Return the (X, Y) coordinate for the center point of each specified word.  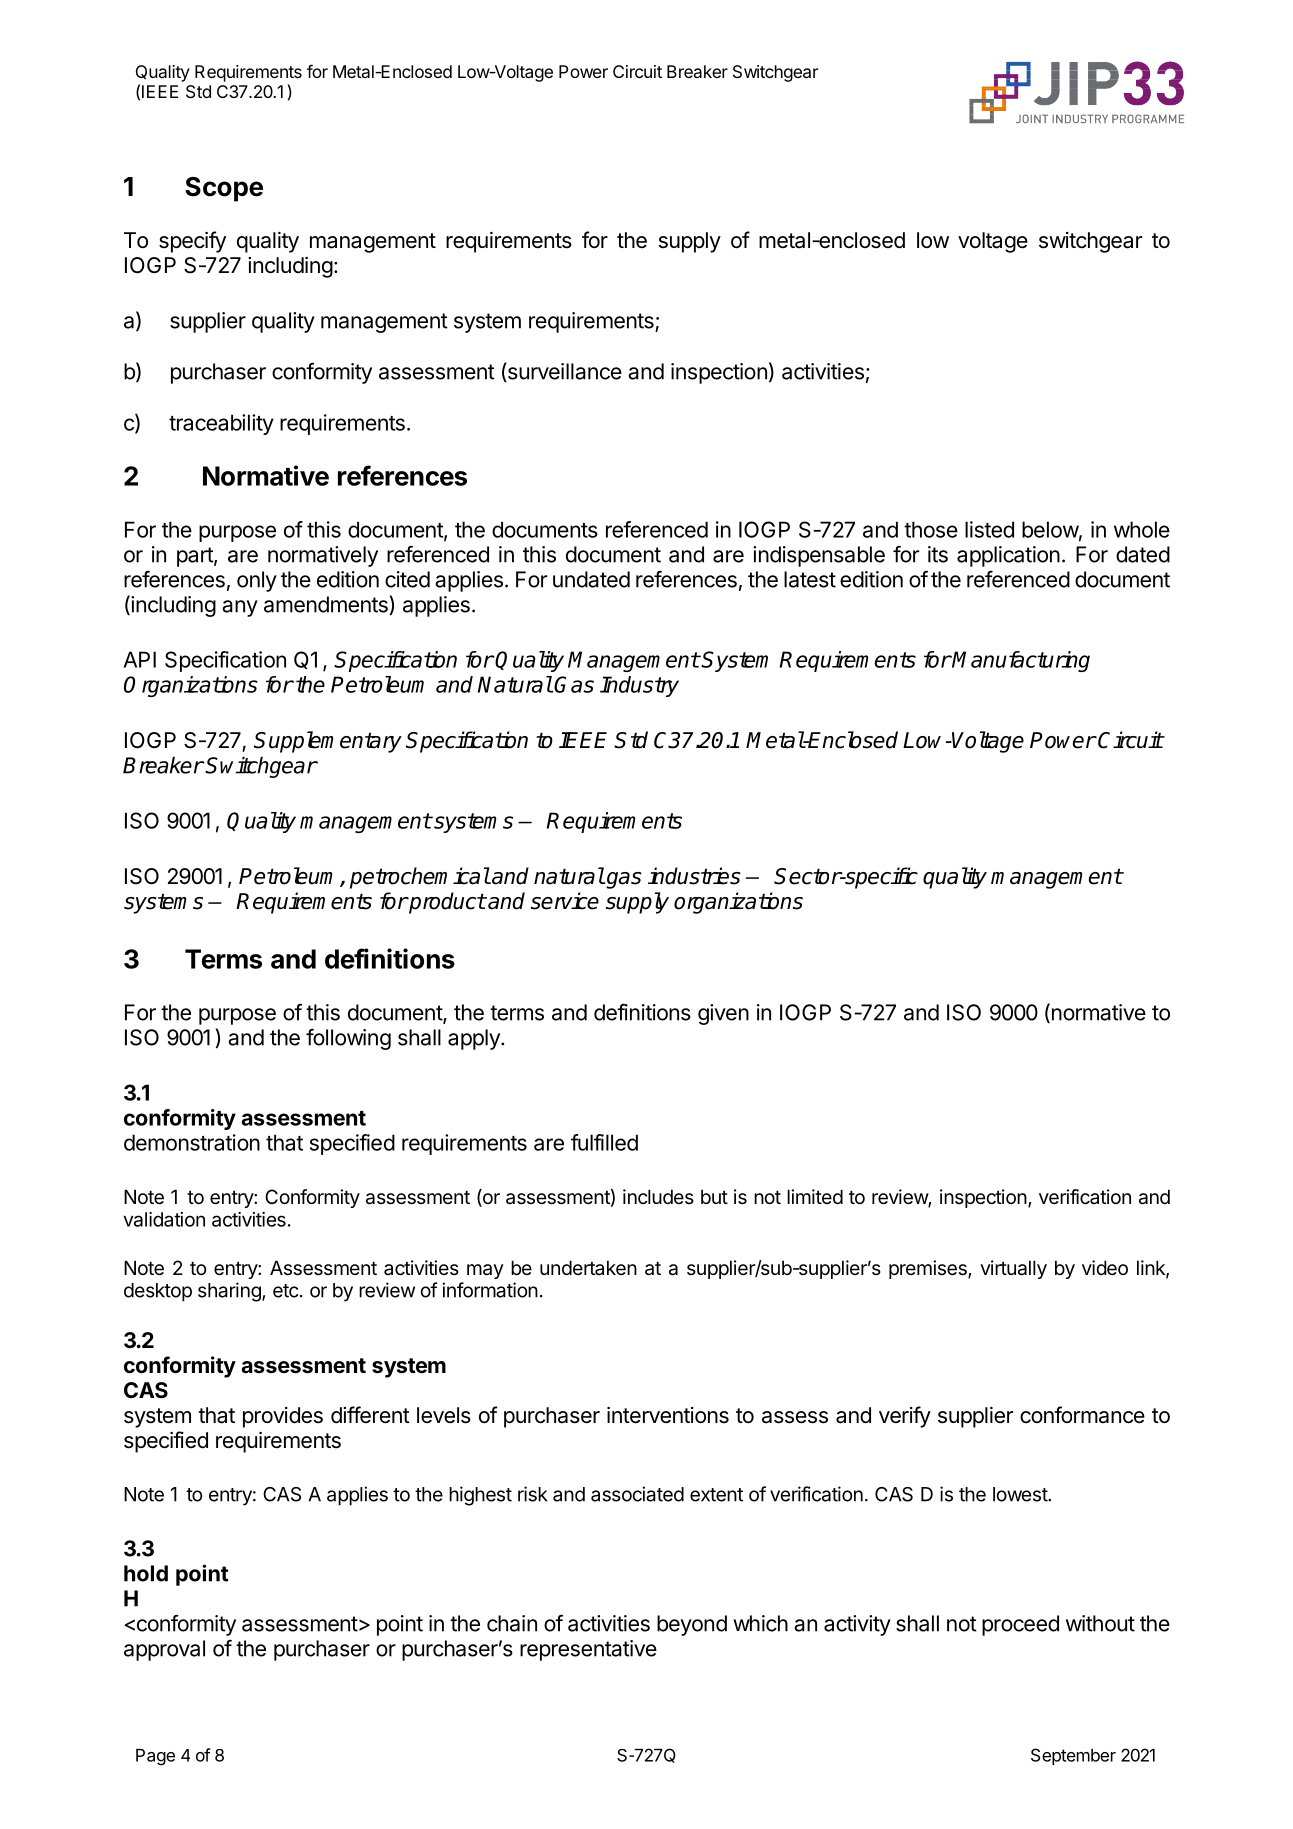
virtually (1013, 1269)
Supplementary (328, 742)
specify (192, 242)
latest (810, 579)
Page (155, 1757)
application (1008, 556)
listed (989, 529)
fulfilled (604, 1142)
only (257, 581)
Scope (224, 189)
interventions (668, 1415)
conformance (1082, 1415)
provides (283, 1417)
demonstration (192, 1142)
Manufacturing (1020, 661)
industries (694, 876)
